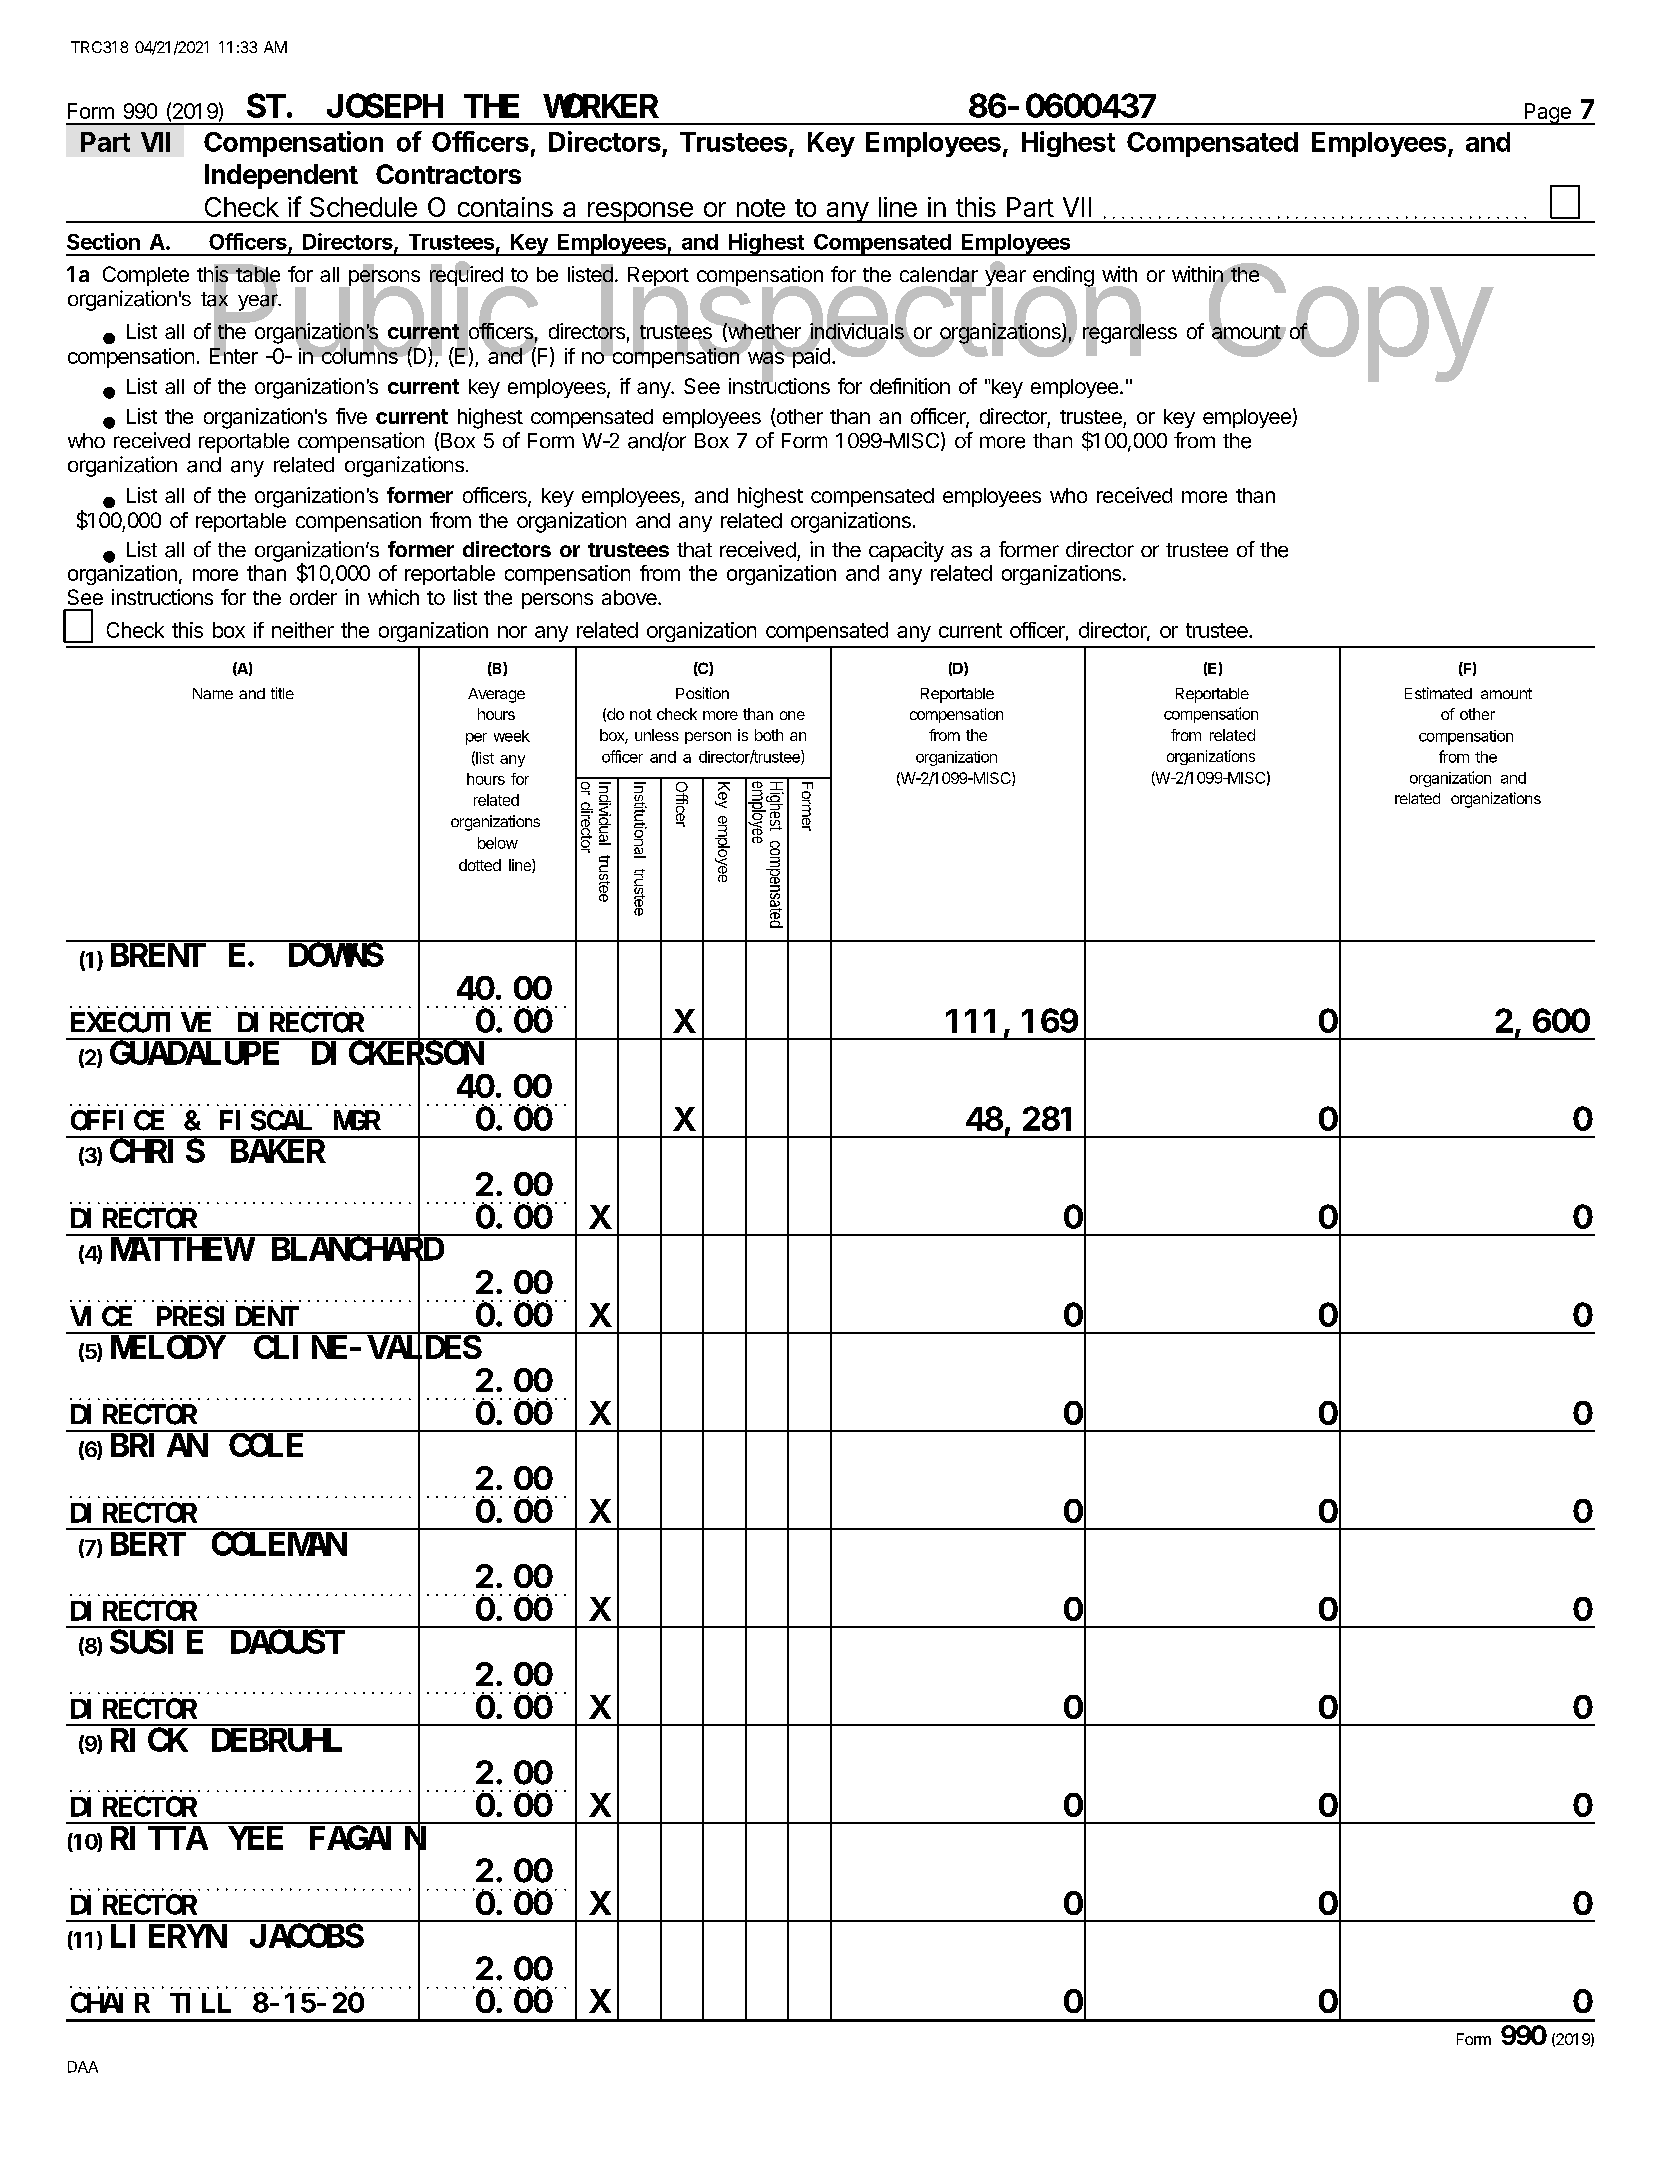 This document has width=1666, height=2157. What do you see at coordinates (110, 2003) in the document?
I see `CHAIR` at bounding box center [110, 2003].
